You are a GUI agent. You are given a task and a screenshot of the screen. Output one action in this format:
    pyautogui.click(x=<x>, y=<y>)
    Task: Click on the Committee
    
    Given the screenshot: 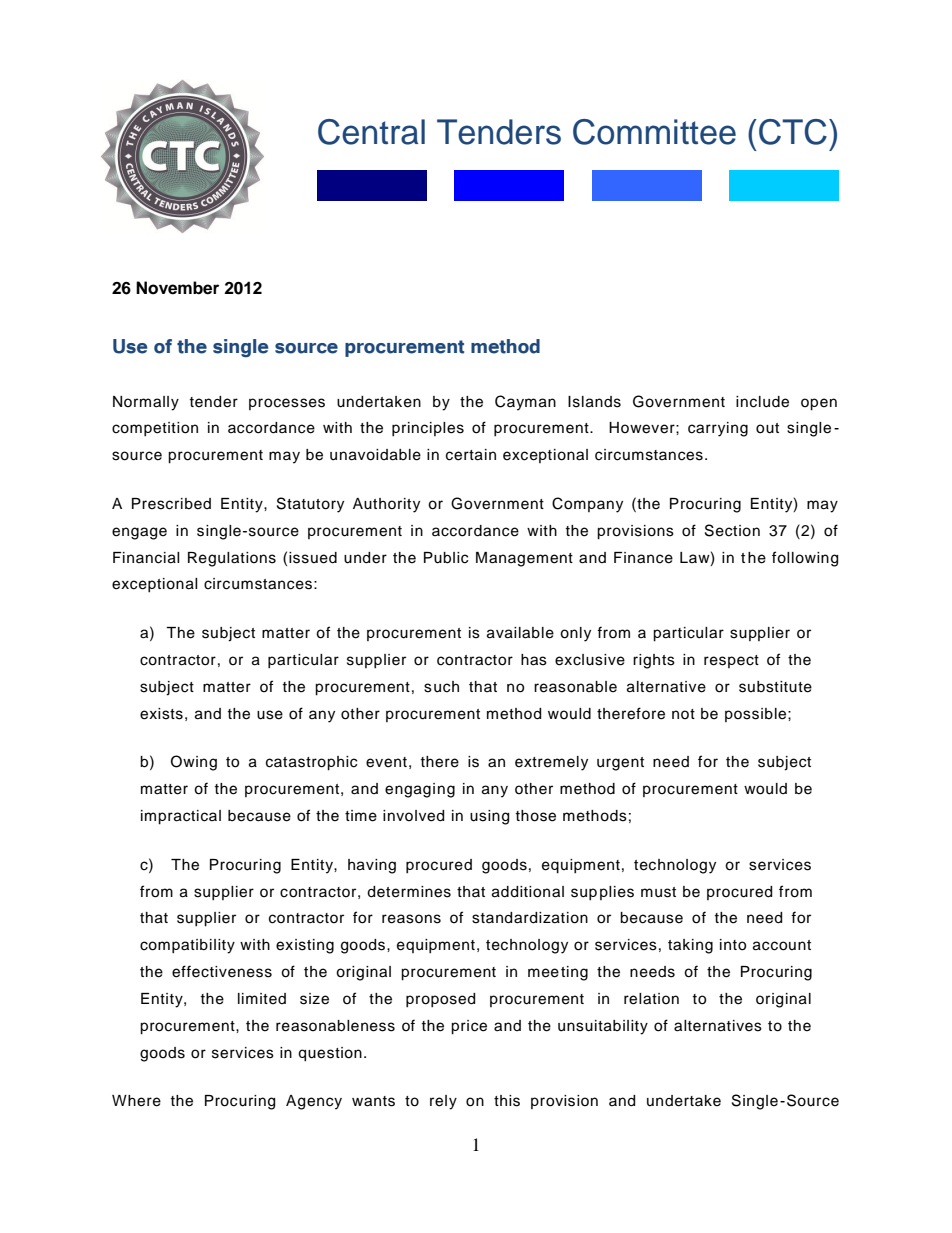 What is the action you would take?
    pyautogui.click(x=654, y=132)
